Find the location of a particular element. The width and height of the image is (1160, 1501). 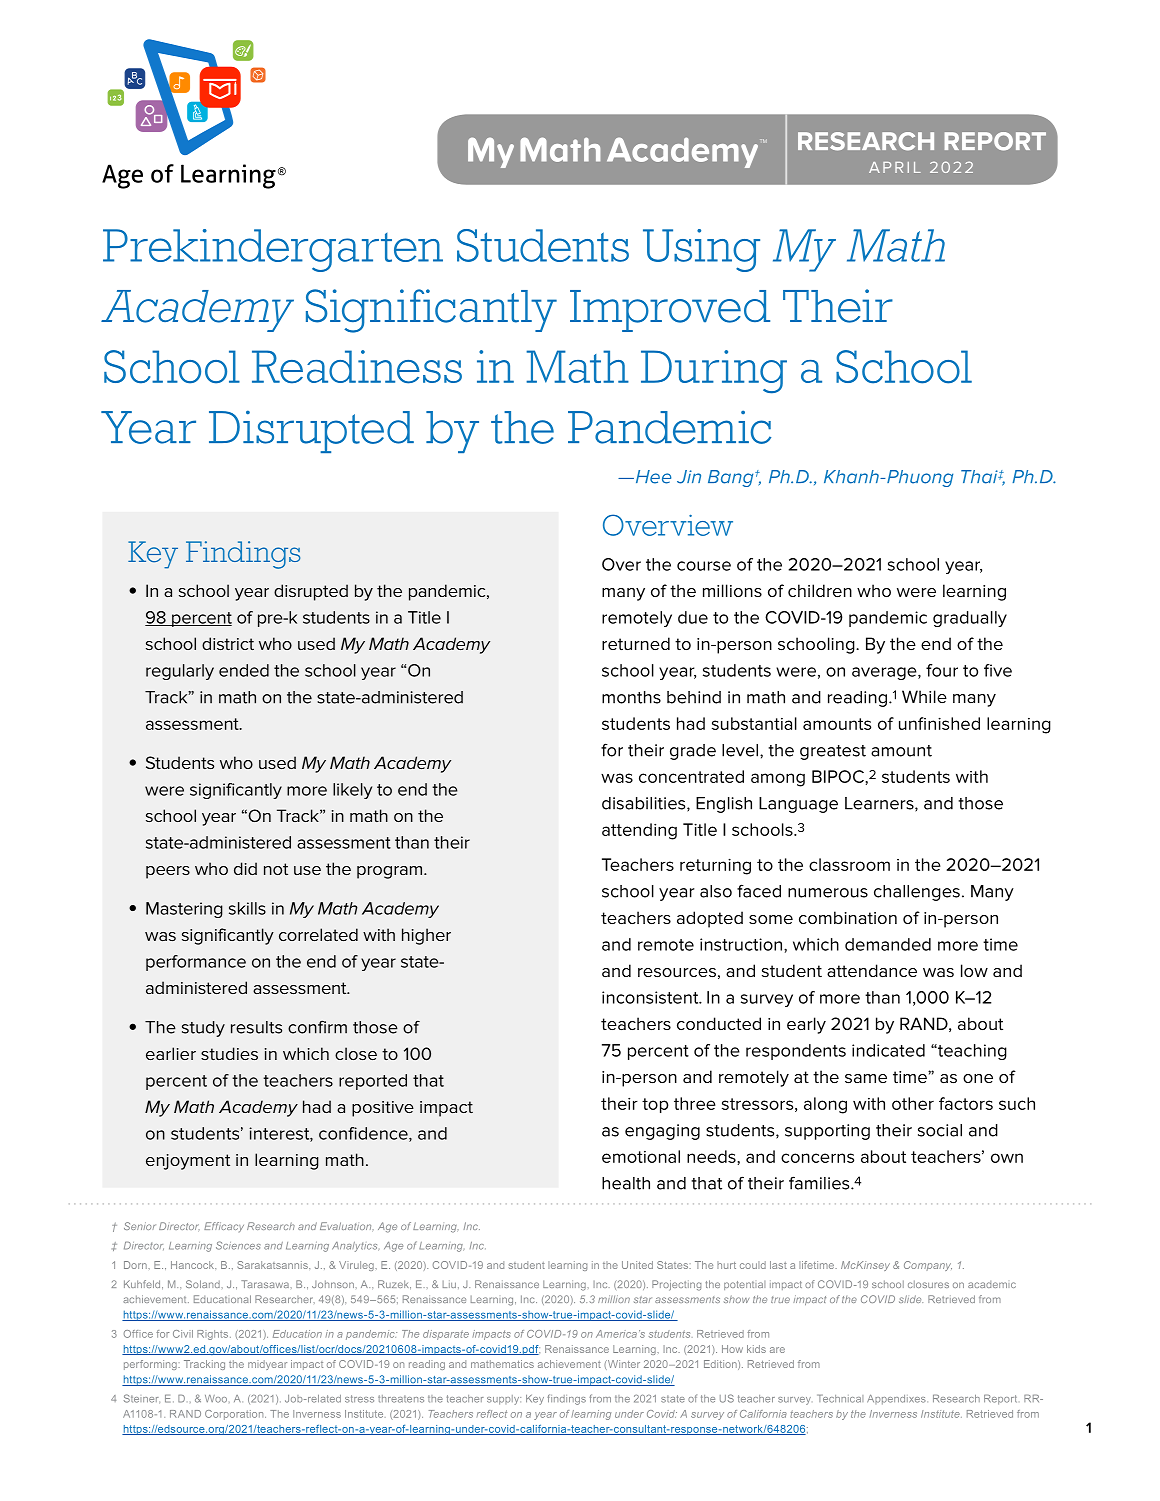

Readiness is located at coordinates (357, 367).
